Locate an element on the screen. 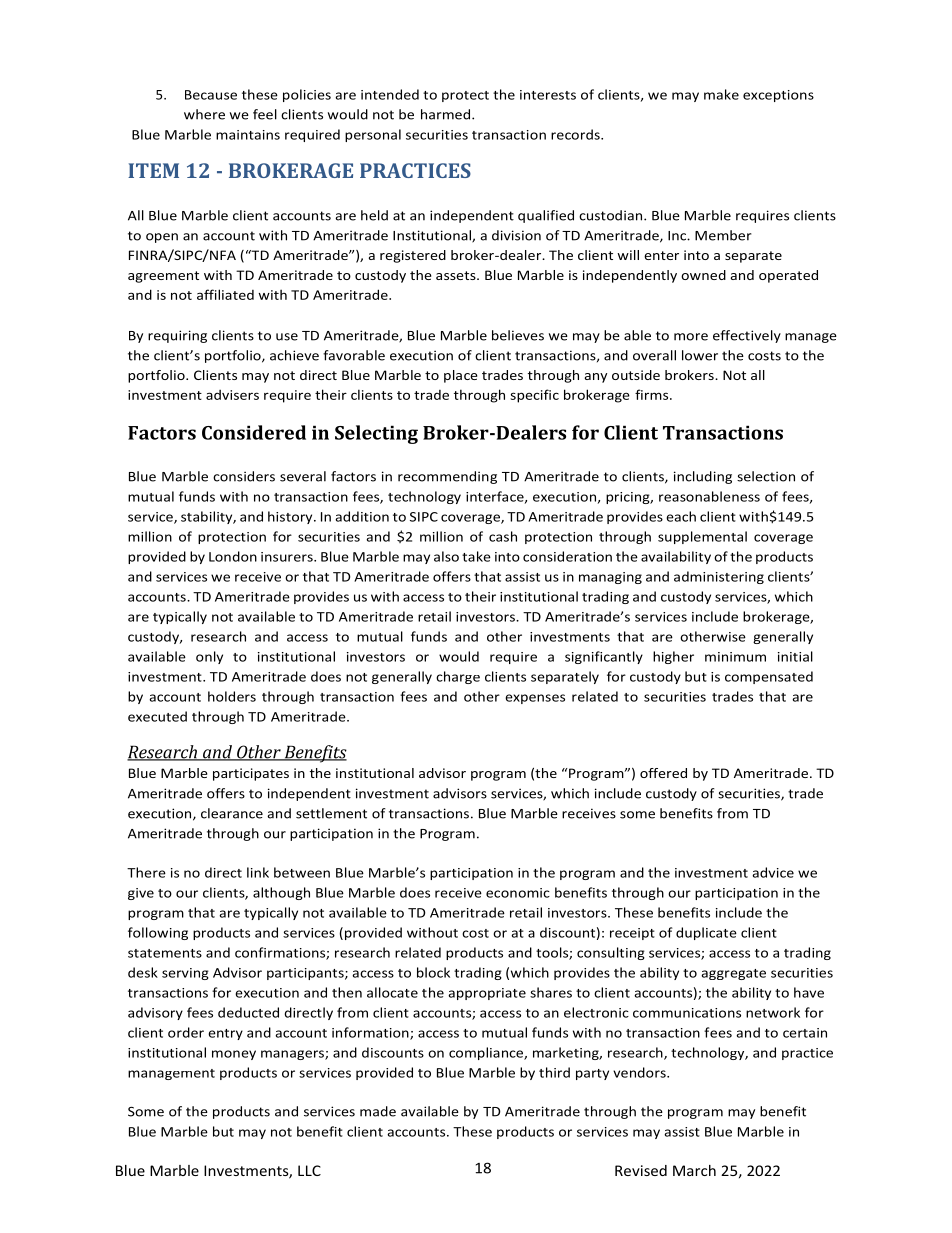 Image resolution: width=952 pixels, height=1233 pixels. minimum is located at coordinates (735, 657).
